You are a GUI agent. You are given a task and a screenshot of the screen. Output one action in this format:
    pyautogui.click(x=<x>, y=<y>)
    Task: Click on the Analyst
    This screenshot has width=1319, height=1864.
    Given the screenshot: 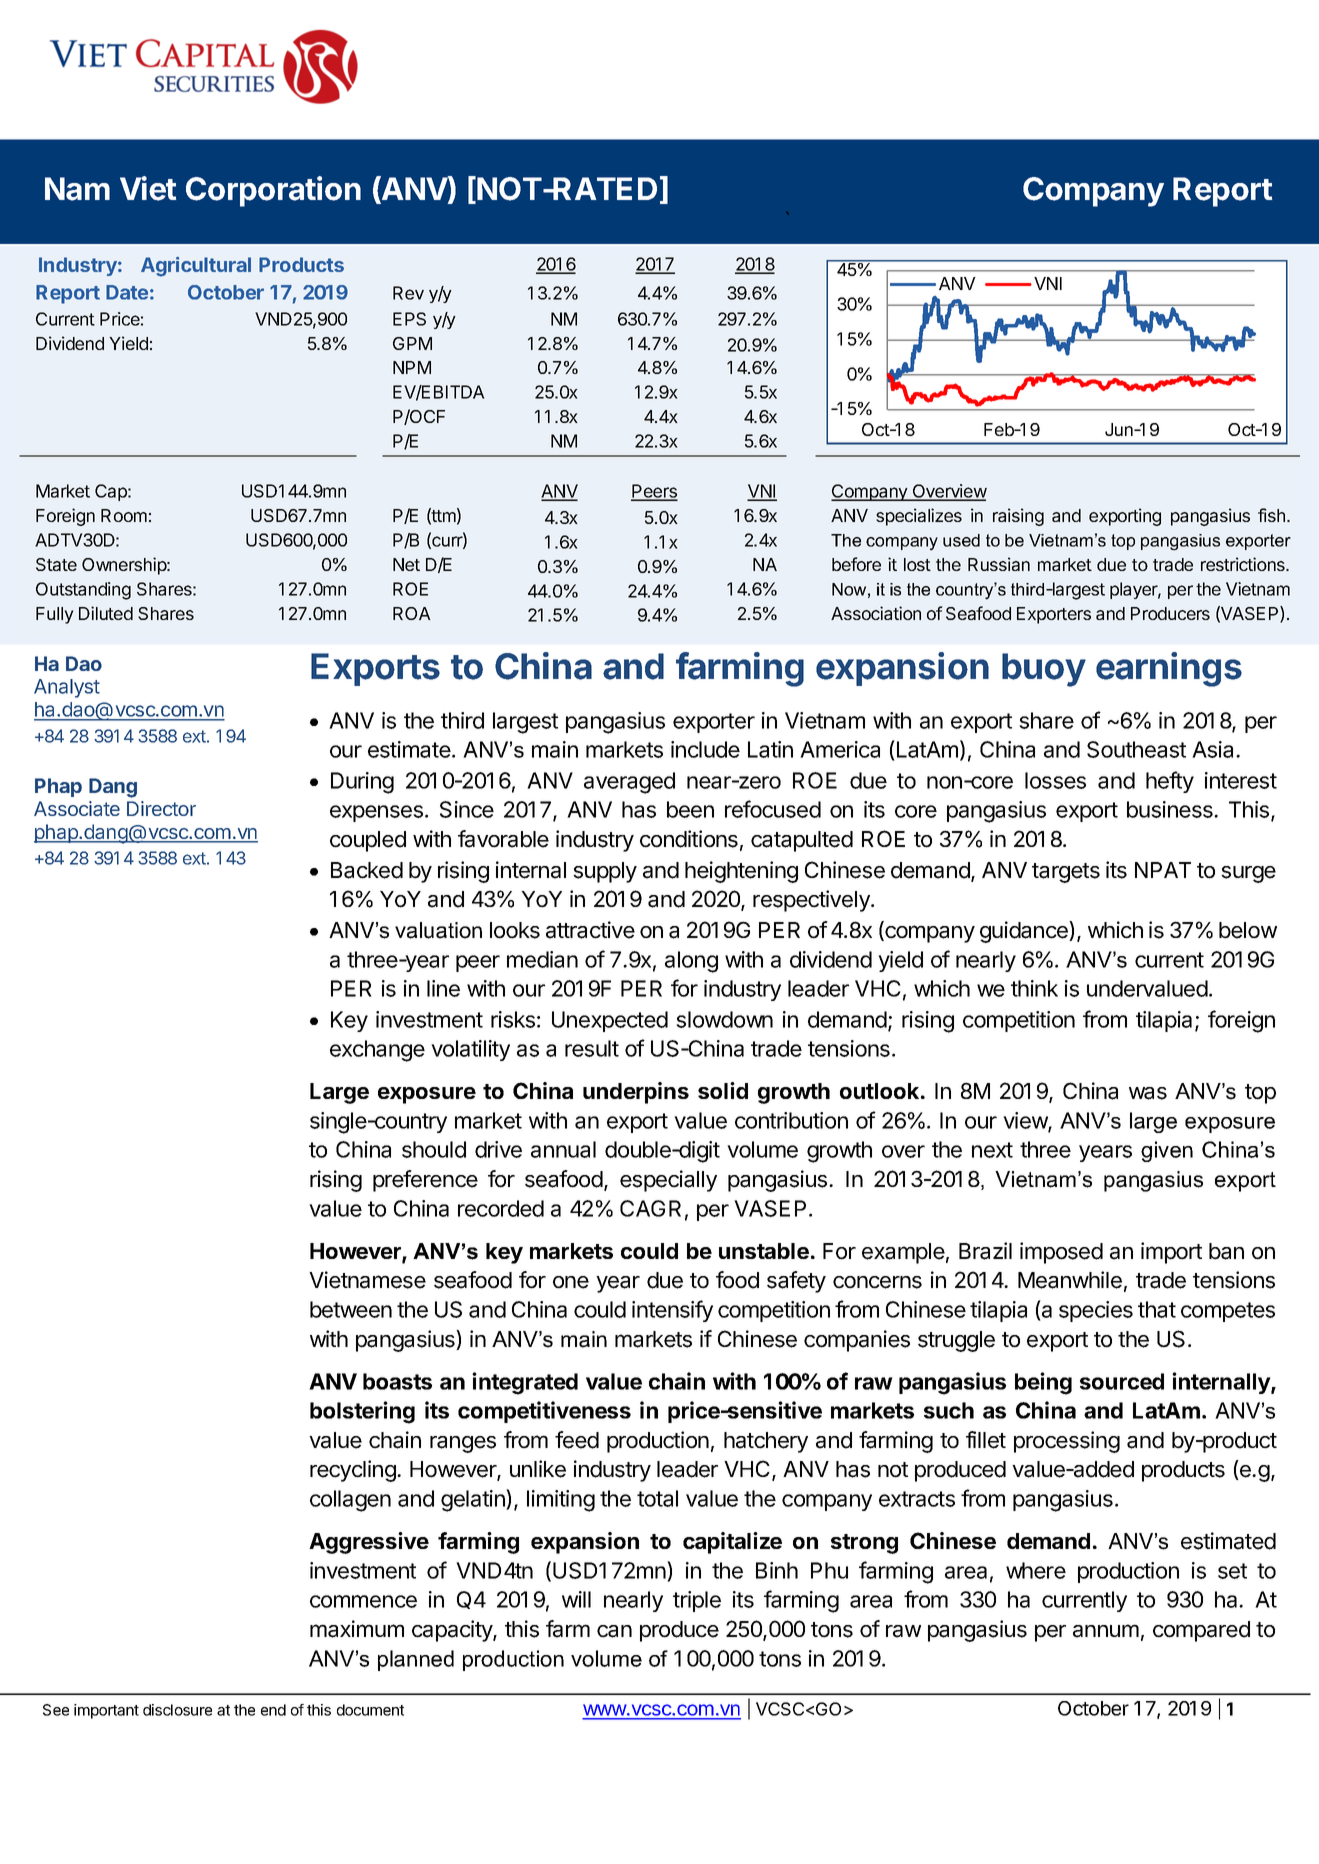 What is the action you would take?
    pyautogui.click(x=67, y=688)
